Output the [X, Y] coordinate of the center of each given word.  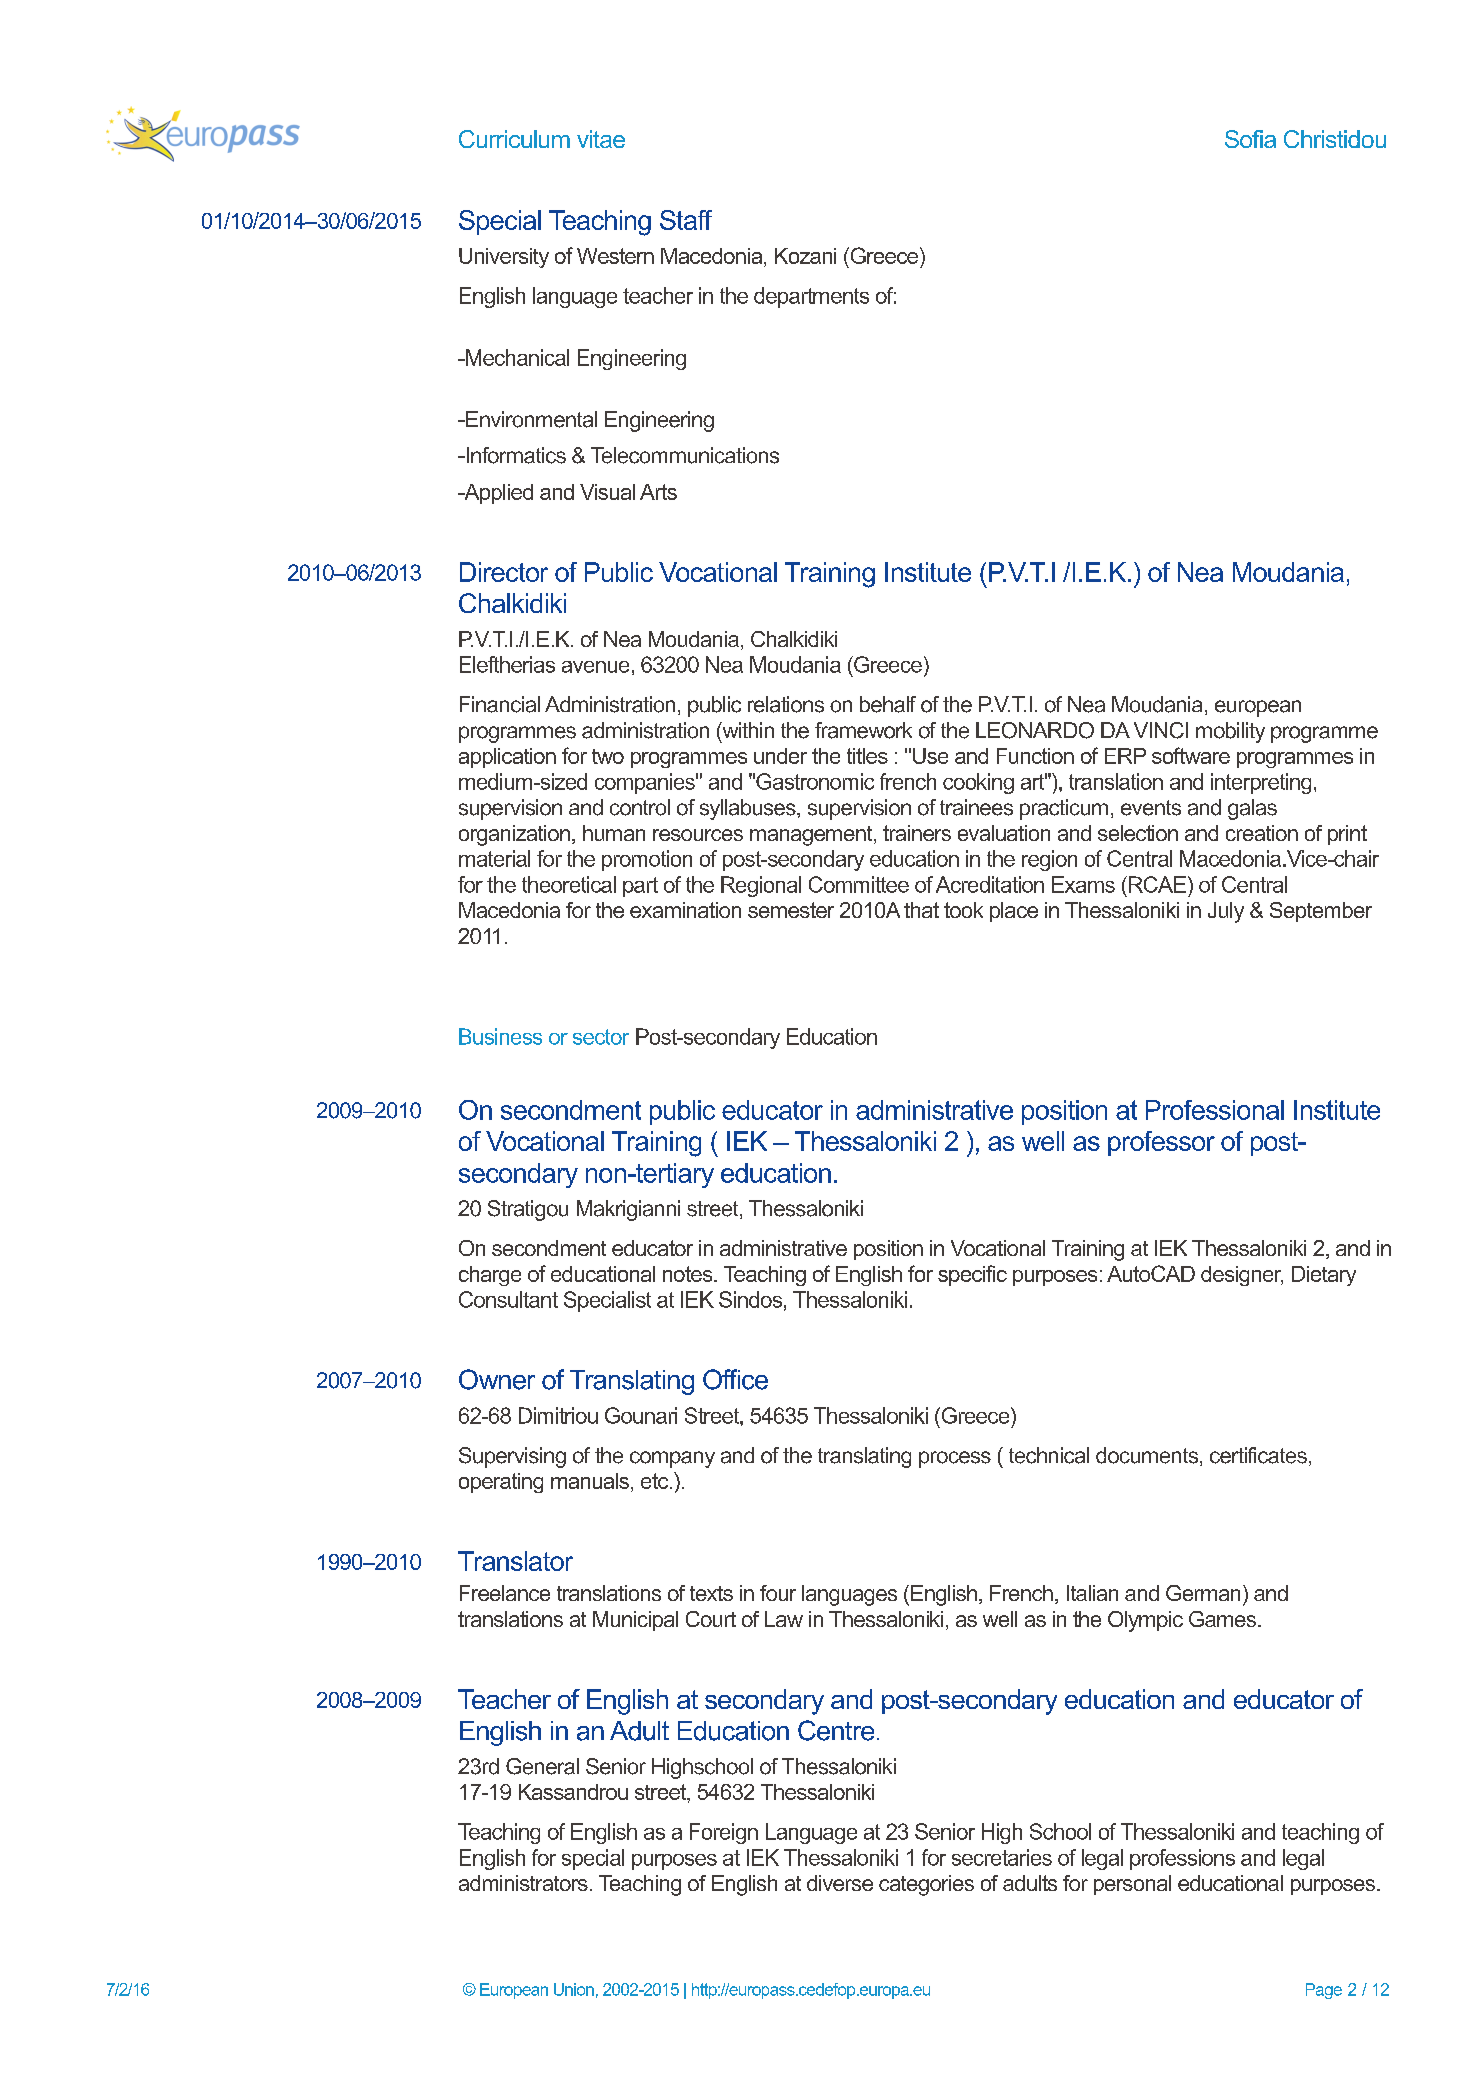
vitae [601, 139]
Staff [686, 220]
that [921, 910]
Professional [1215, 1110]
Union [574, 1989]
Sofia [1250, 139]
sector [601, 1037]
